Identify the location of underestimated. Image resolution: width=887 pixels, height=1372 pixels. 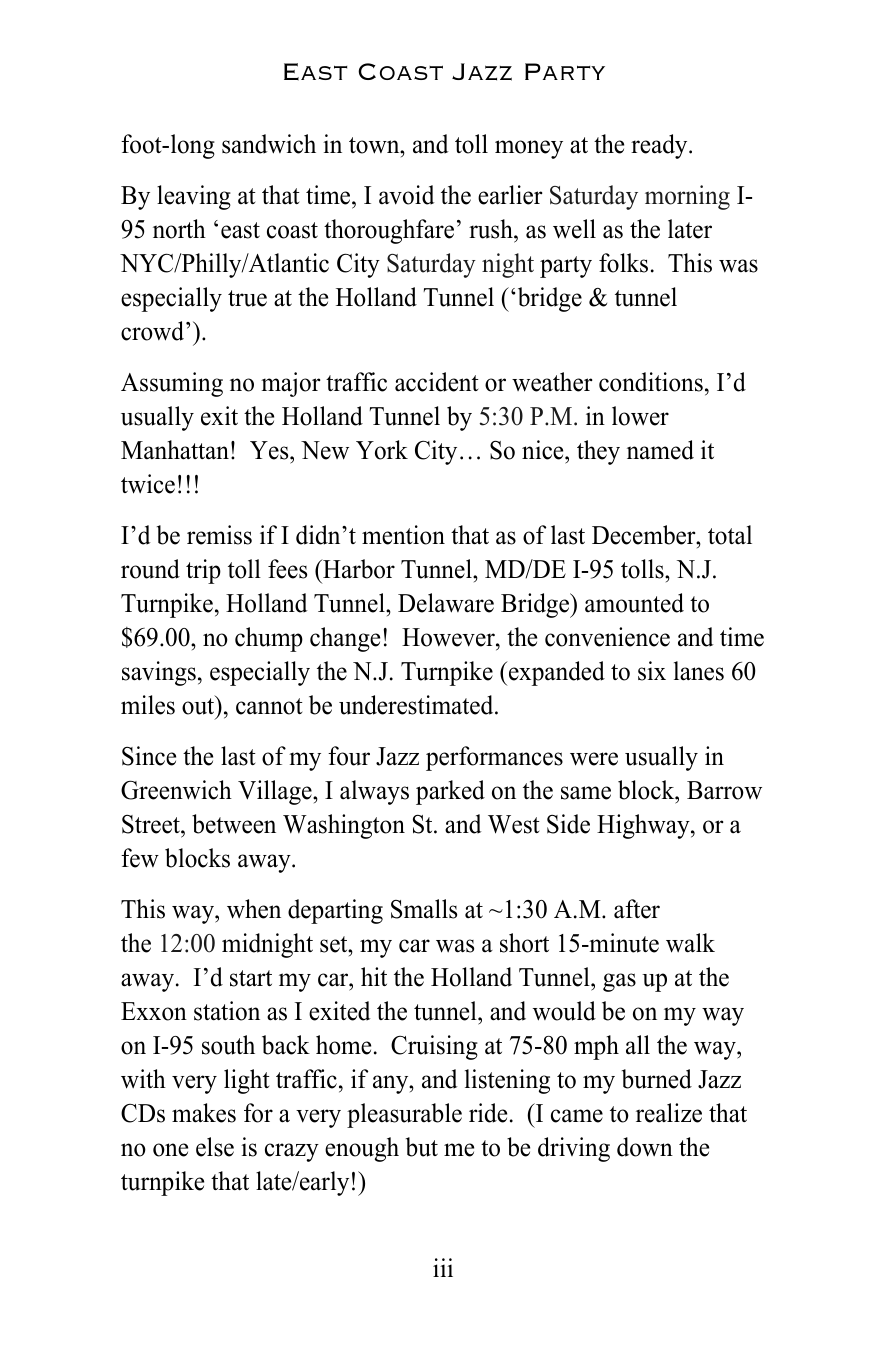
(417, 705).
